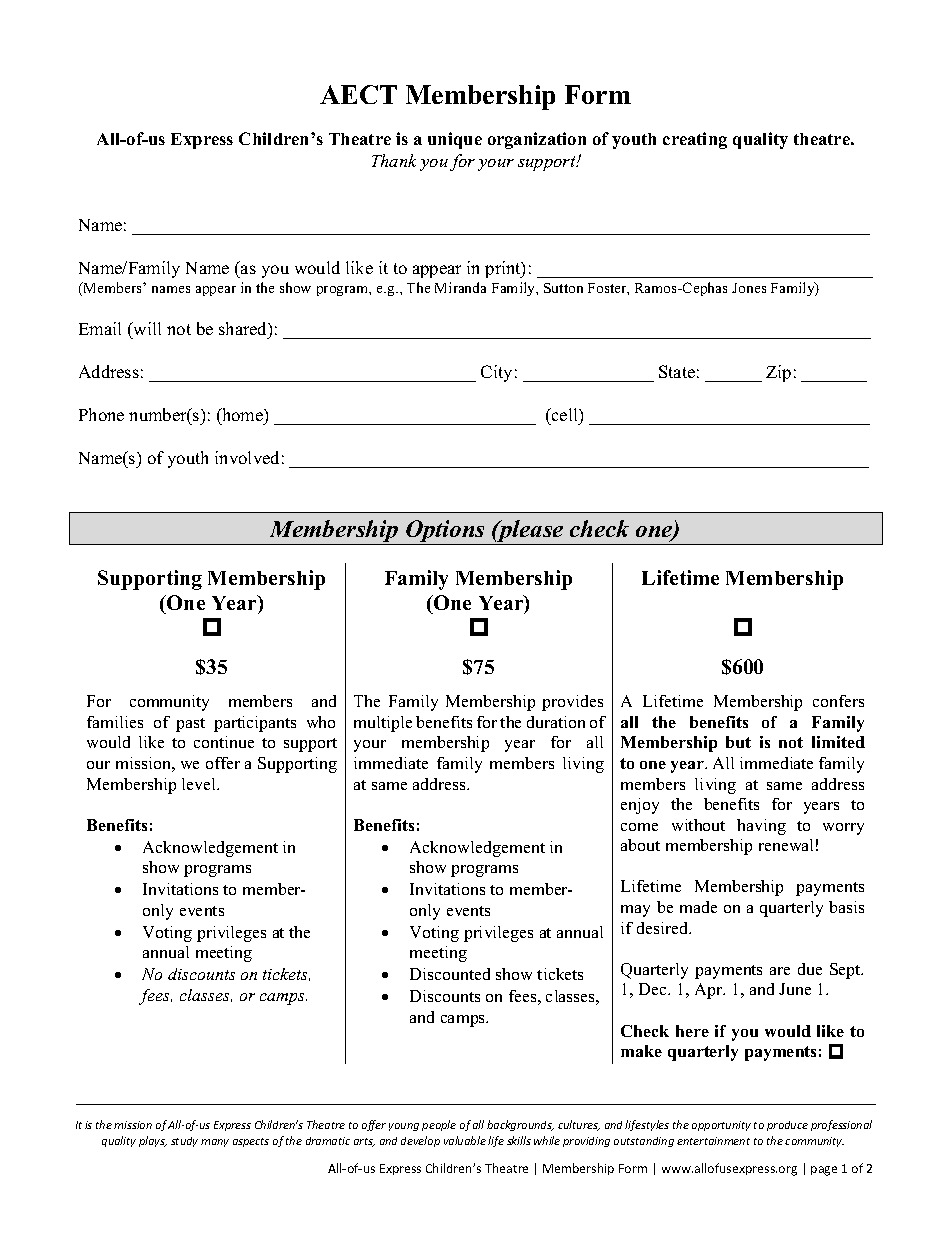 This screenshot has height=1233, width=952. Describe the element at coordinates (394, 160) in the screenshot. I see `Thank` at that location.
